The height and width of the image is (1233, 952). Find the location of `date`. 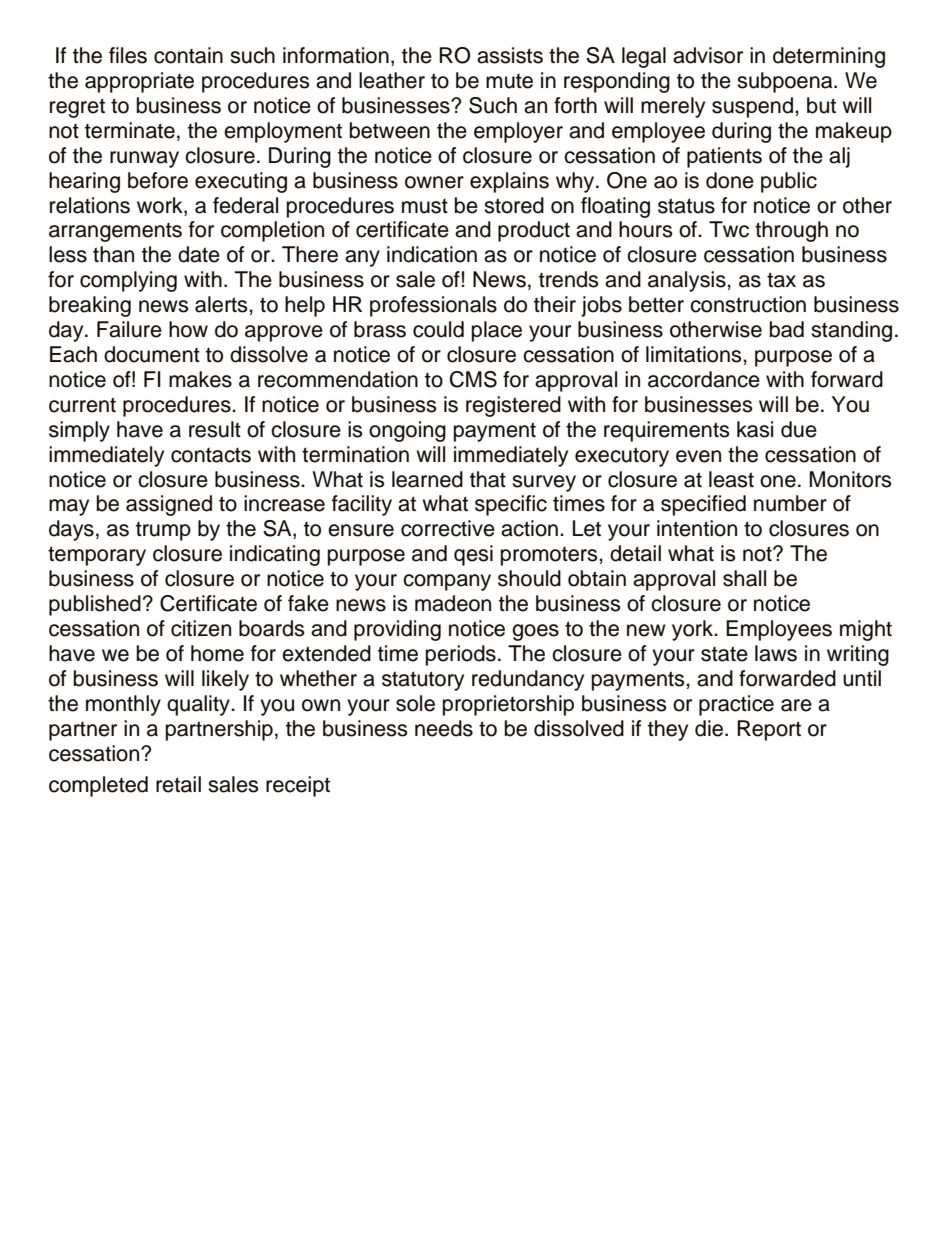

date is located at coordinates (199, 254).
